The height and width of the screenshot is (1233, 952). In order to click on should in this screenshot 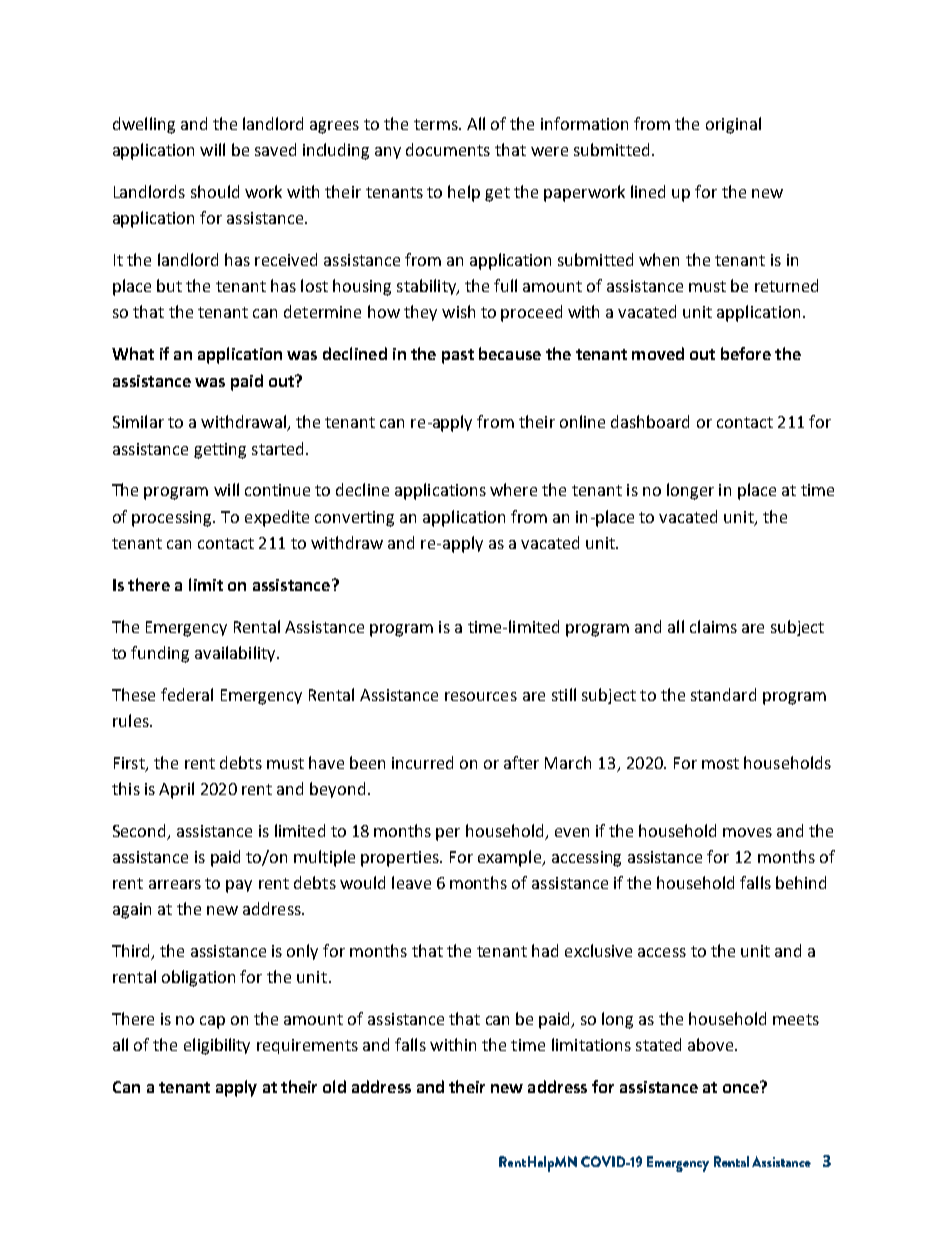, I will do `click(215, 191)`.
